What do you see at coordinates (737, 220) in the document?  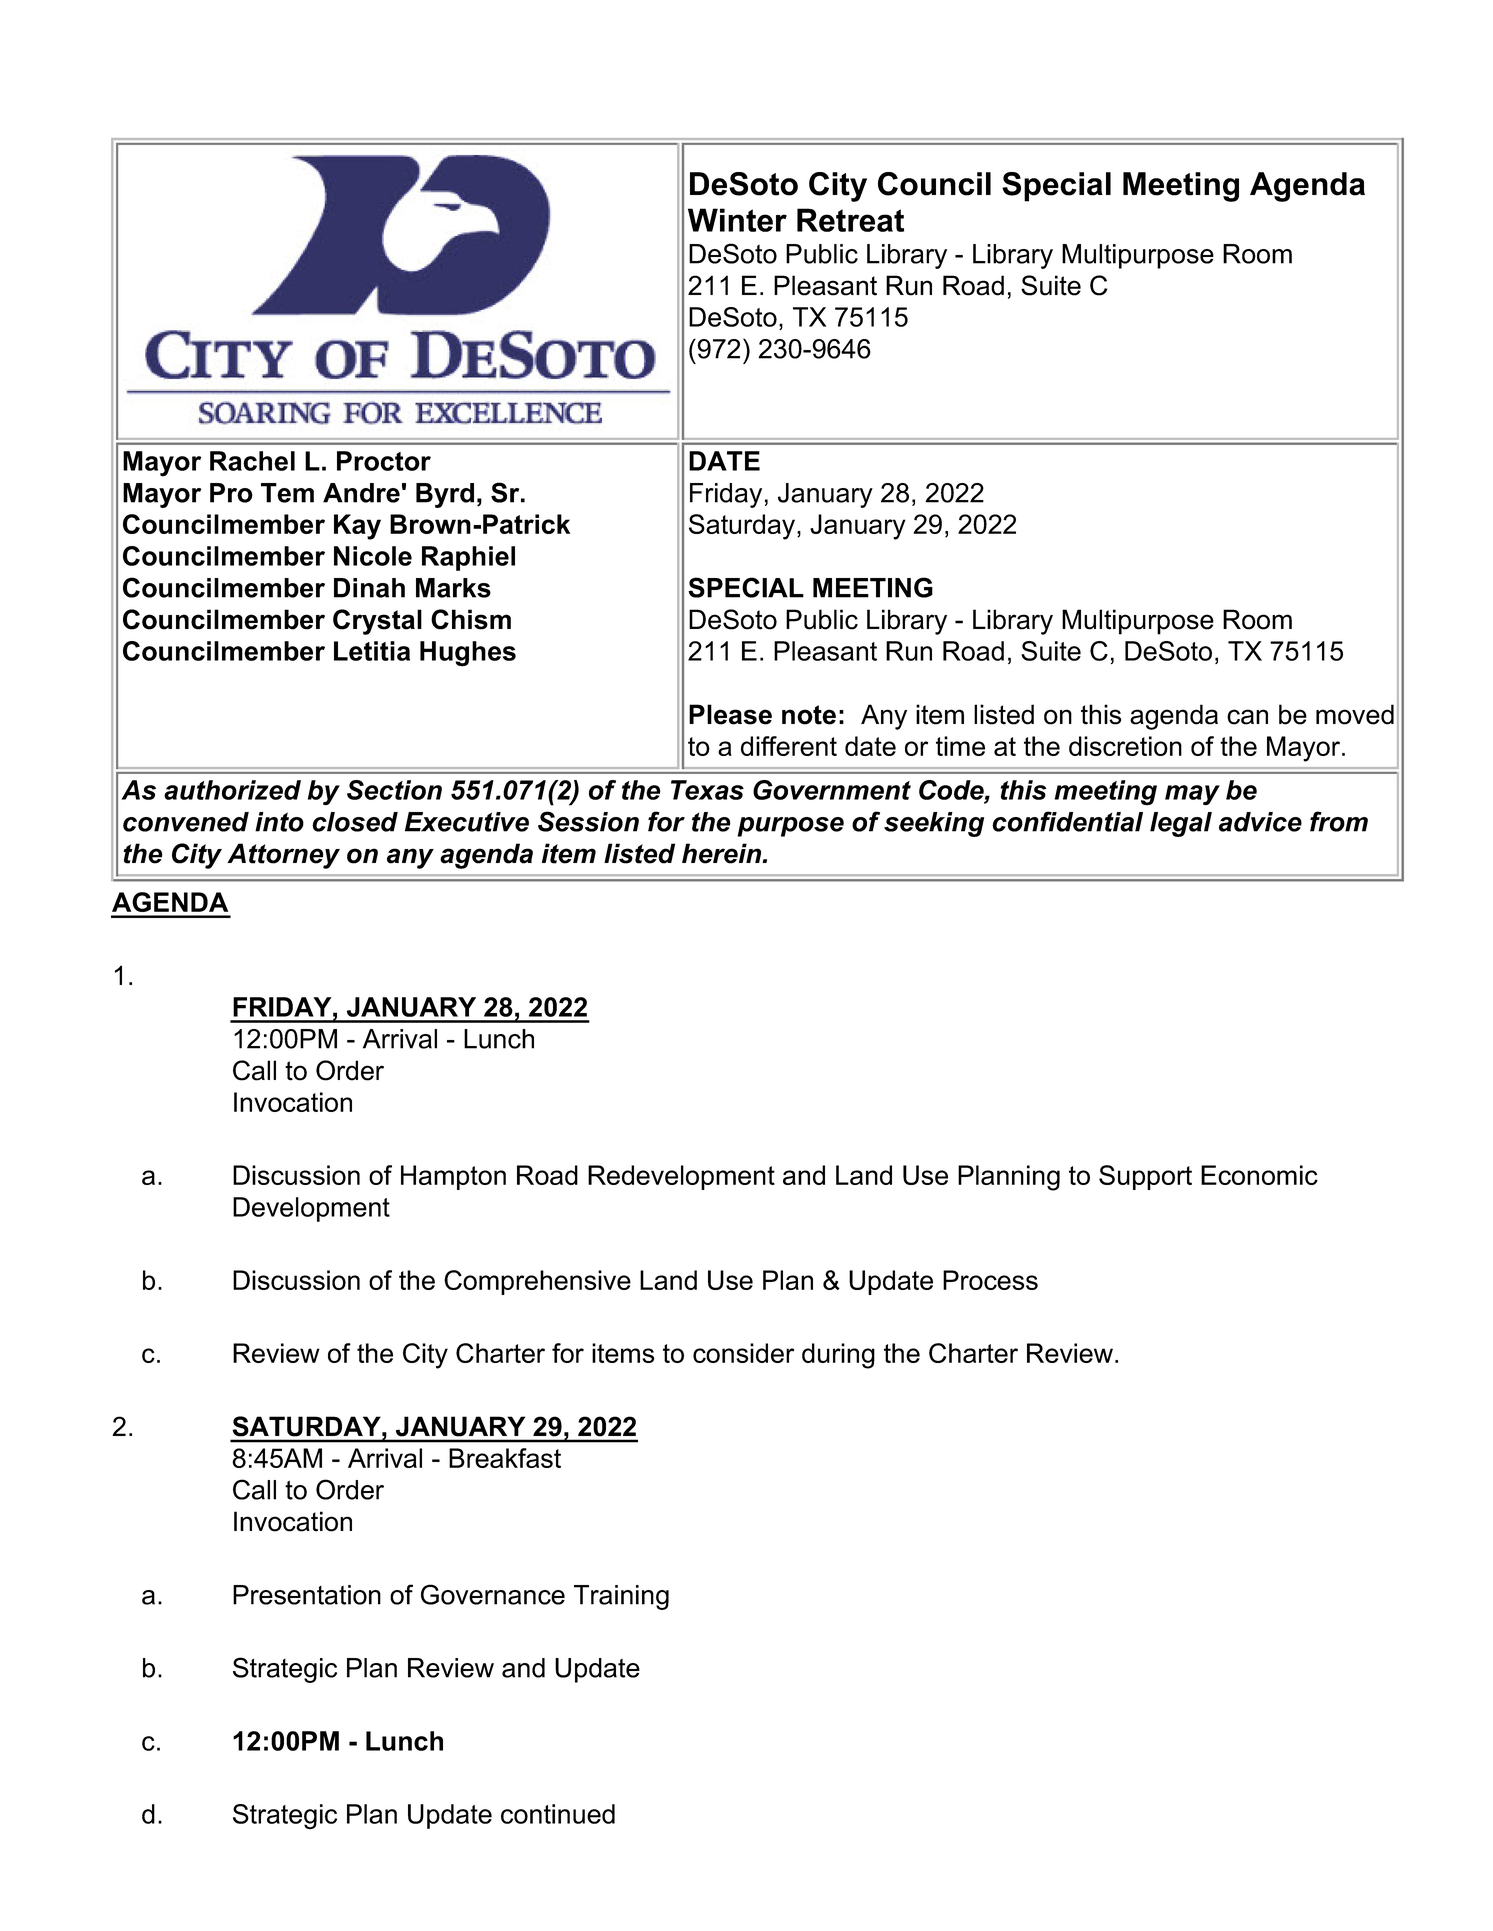 I see `Winter` at bounding box center [737, 220].
